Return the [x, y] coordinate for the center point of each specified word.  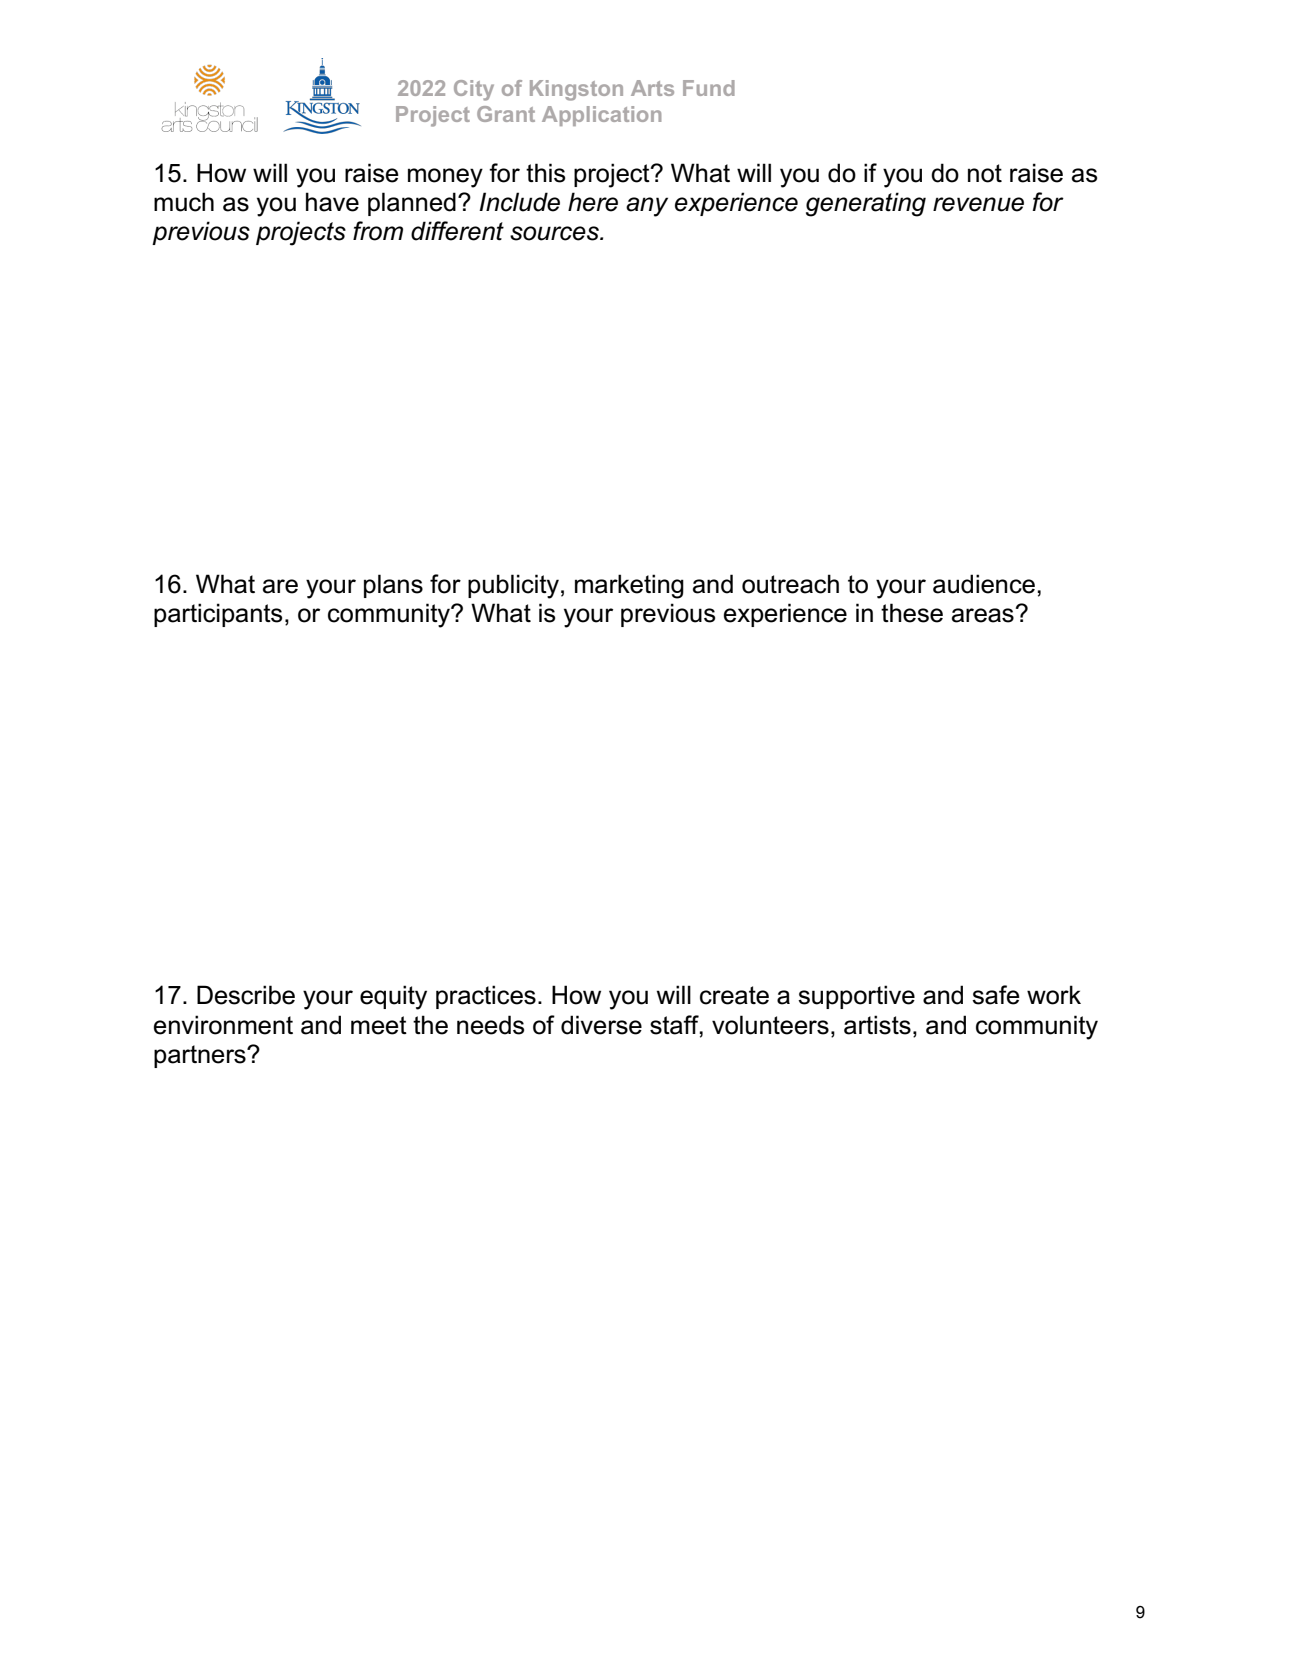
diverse [601, 1025]
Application [601, 116]
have [332, 202]
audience [984, 584]
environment [223, 1025]
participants [218, 615]
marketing [629, 586]
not [985, 173]
